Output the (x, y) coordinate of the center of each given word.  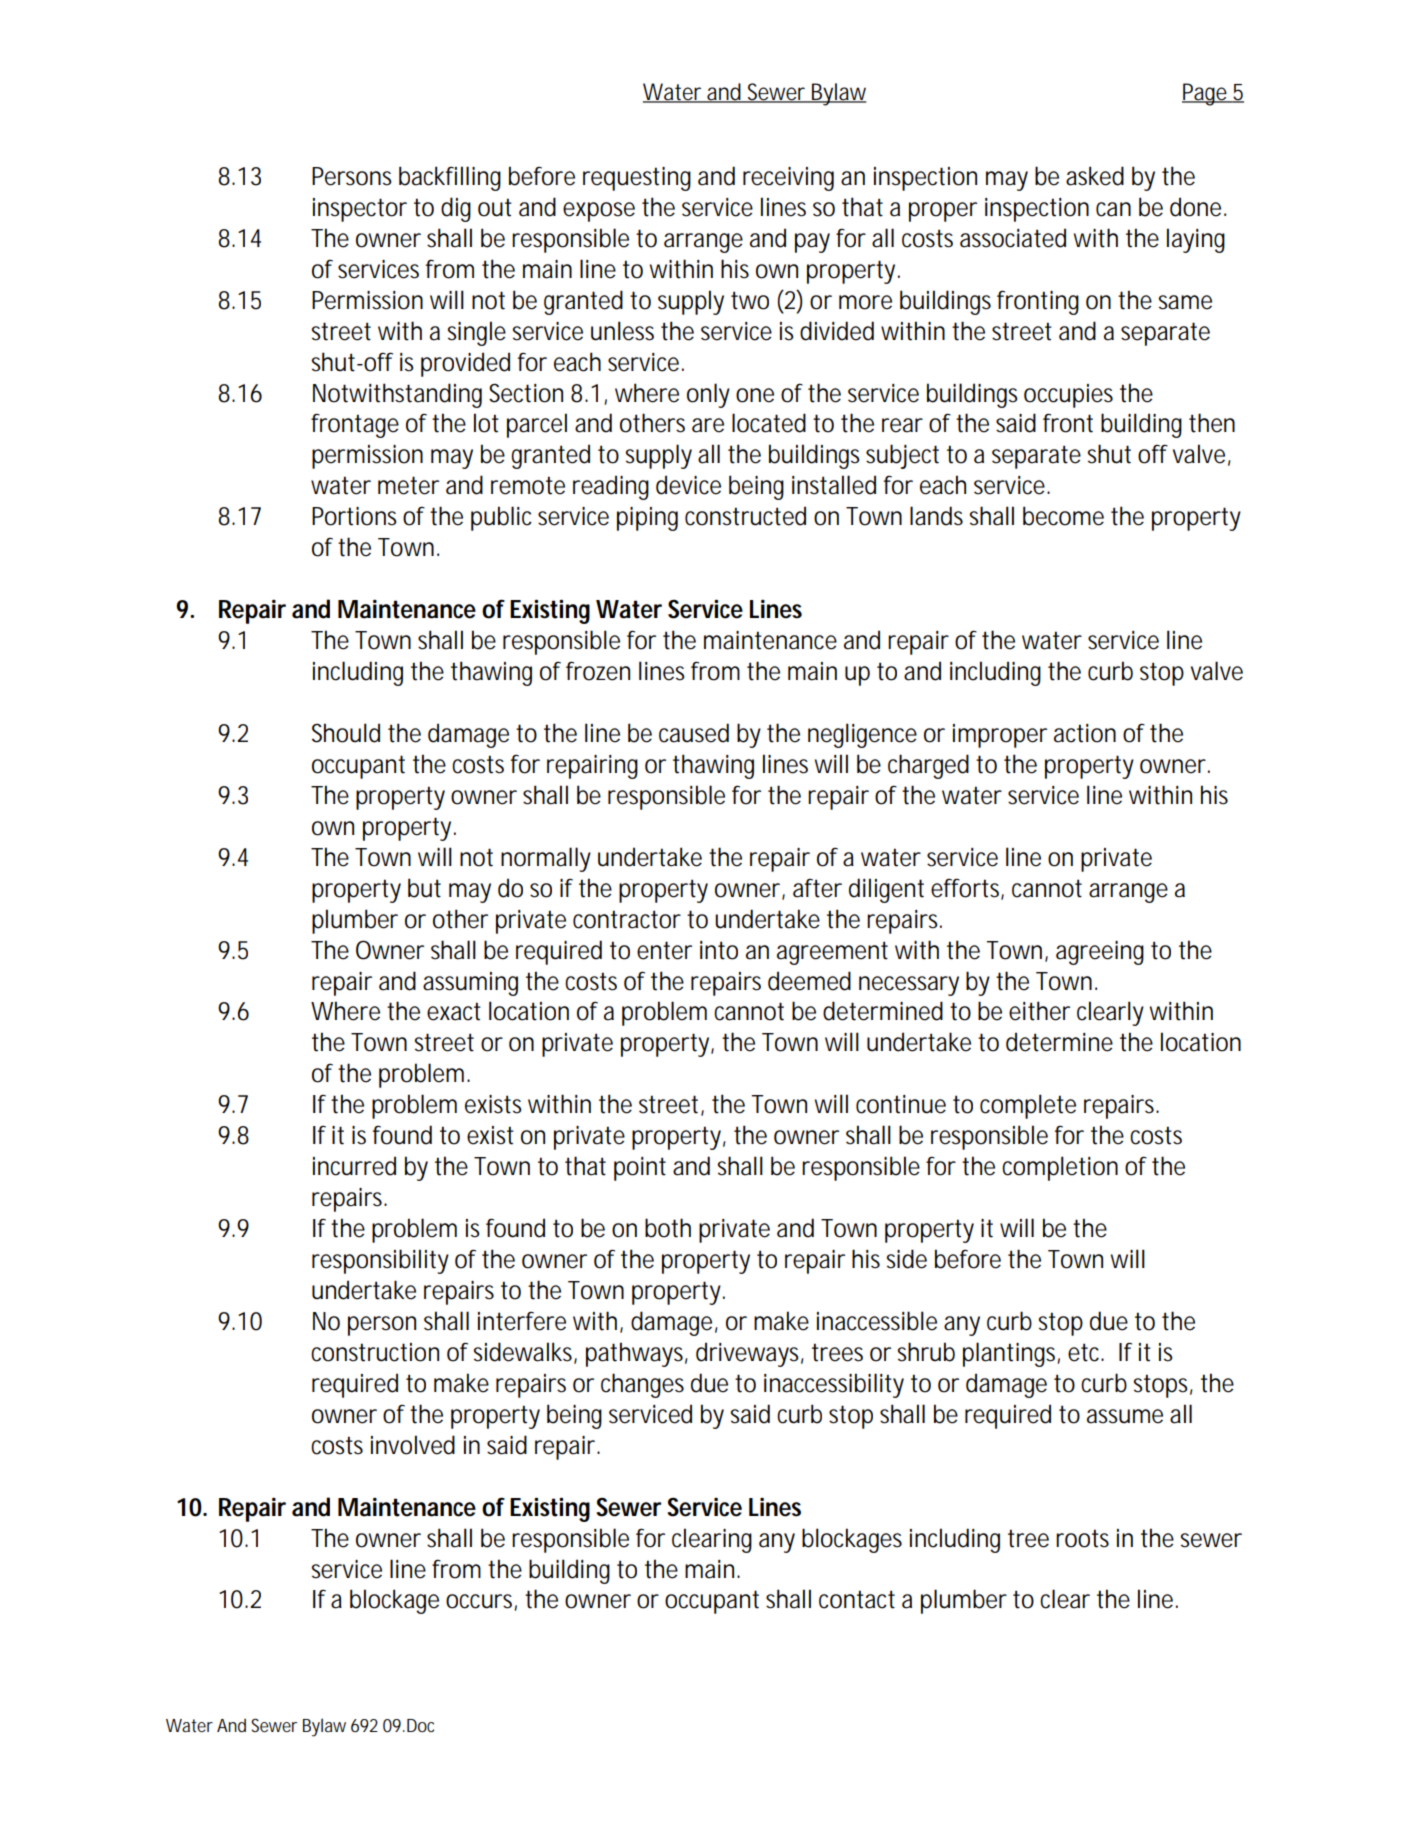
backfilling (450, 178)
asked (1095, 176)
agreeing (1100, 953)
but (424, 888)
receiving (788, 179)
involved (413, 1445)
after (817, 888)
